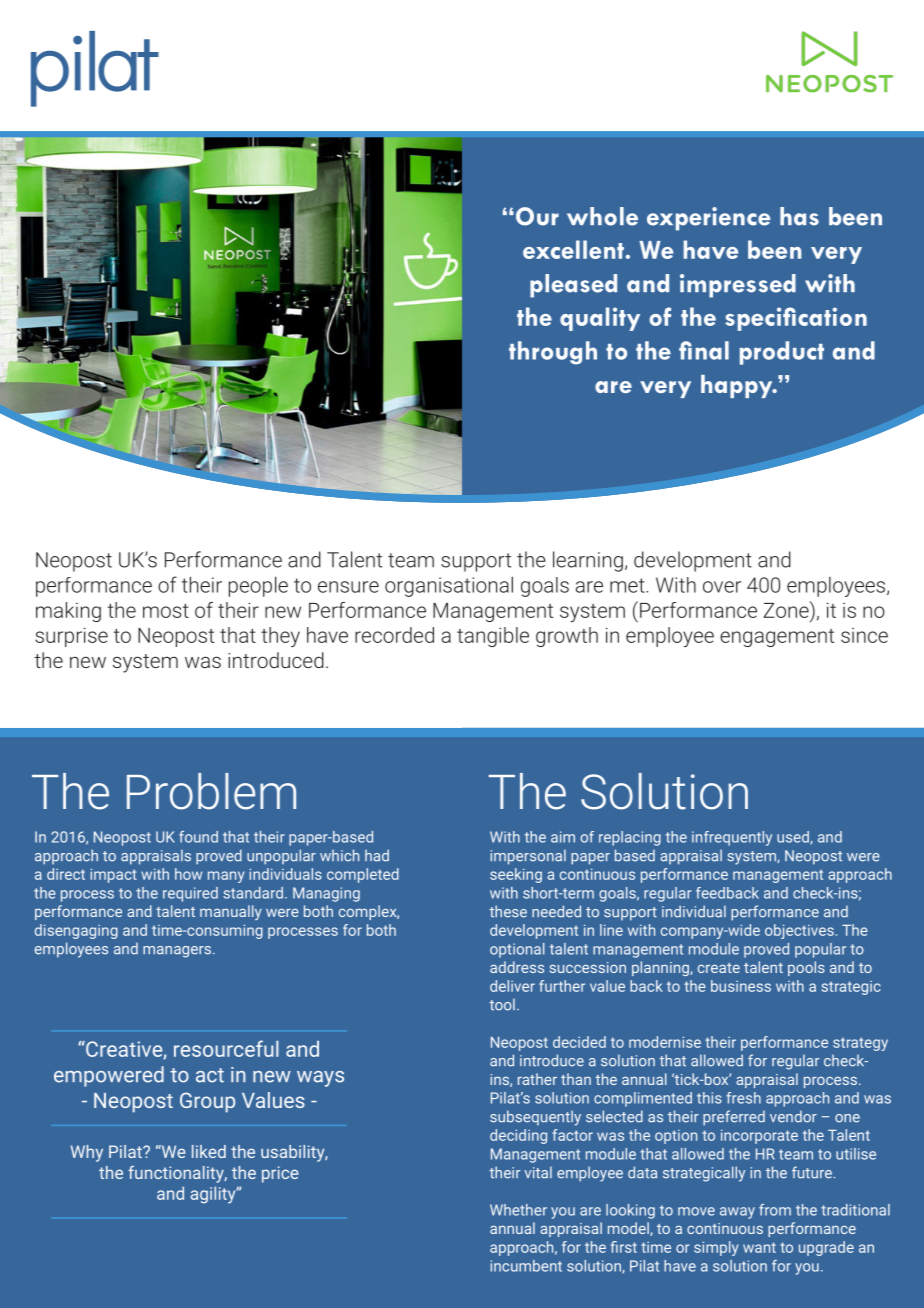 Image resolution: width=924 pixels, height=1308 pixels. I want to click on people, so click(258, 586).
